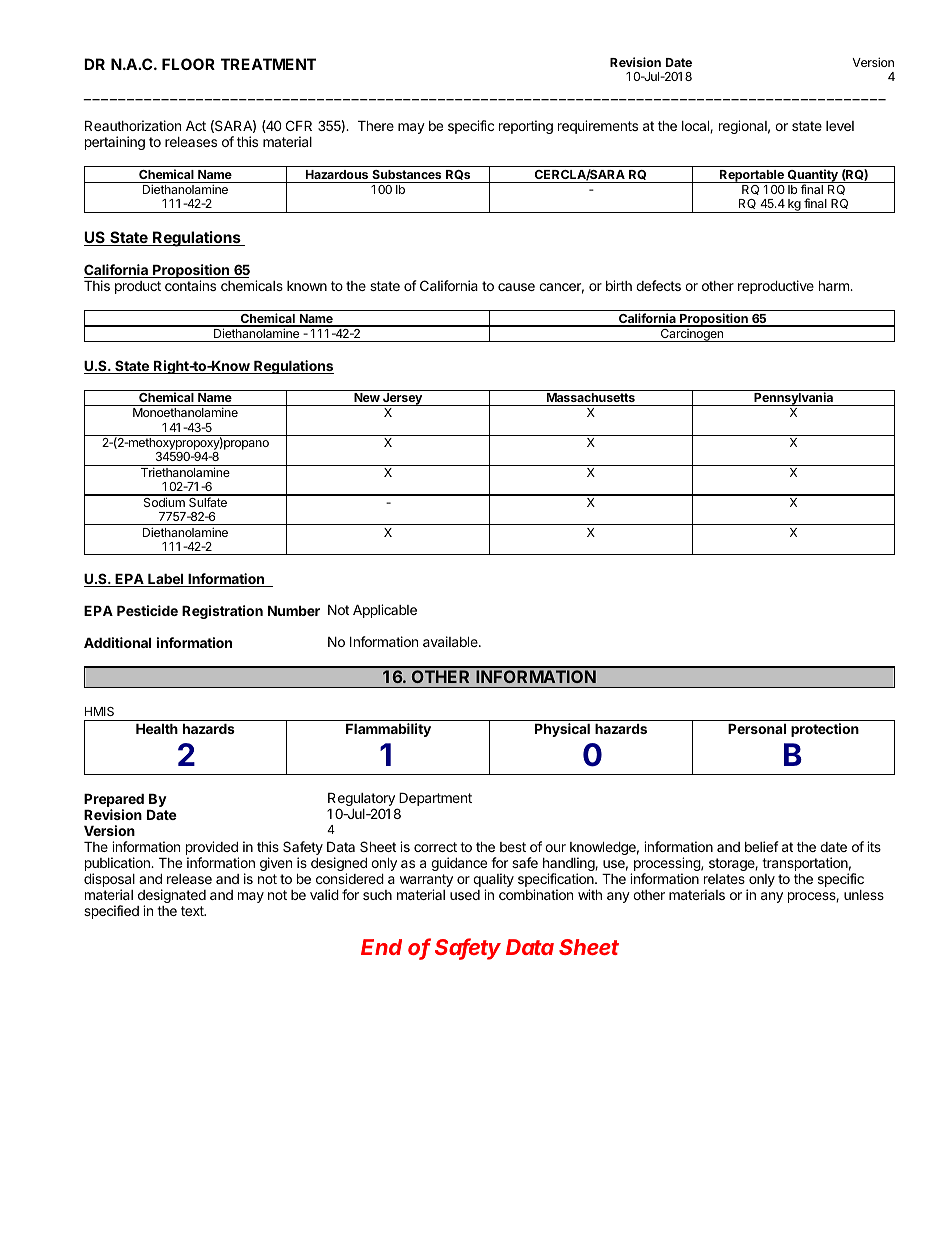  I want to click on defects, so click(658, 285).
